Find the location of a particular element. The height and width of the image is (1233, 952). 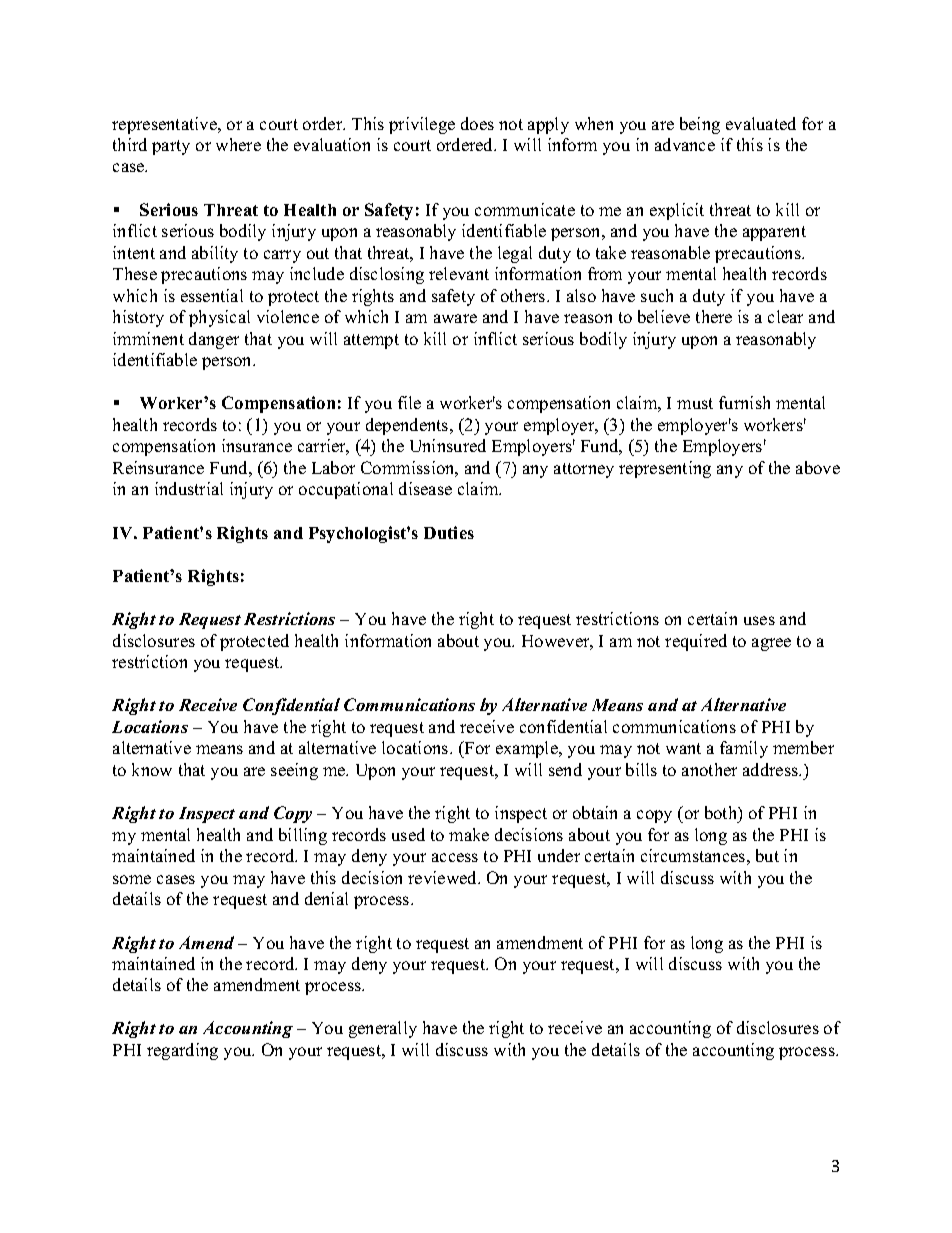

Uninsured is located at coordinates (448, 445).
